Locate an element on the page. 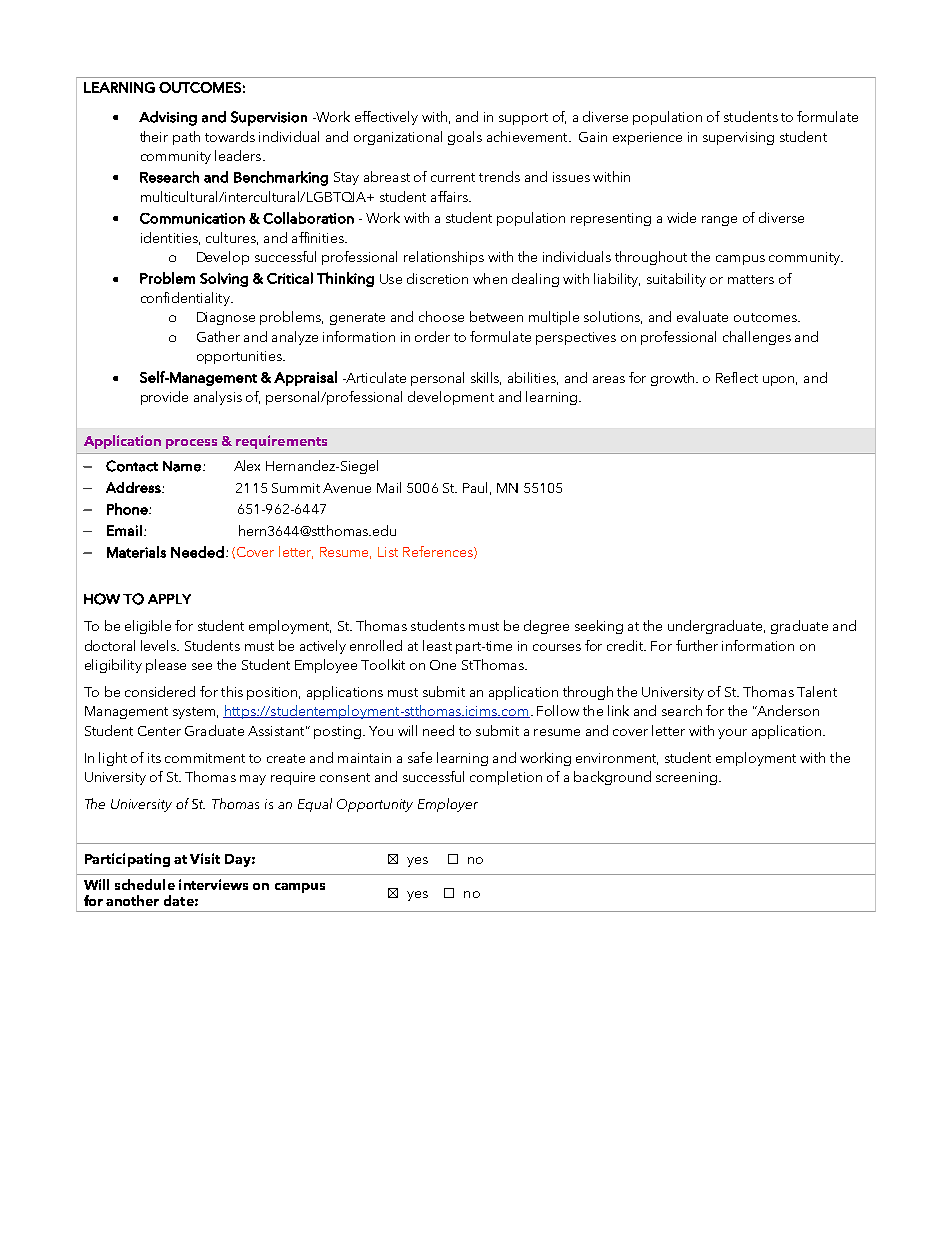 Image resolution: width=952 pixels, height=1233 pixels. Center is located at coordinates (159, 731).
